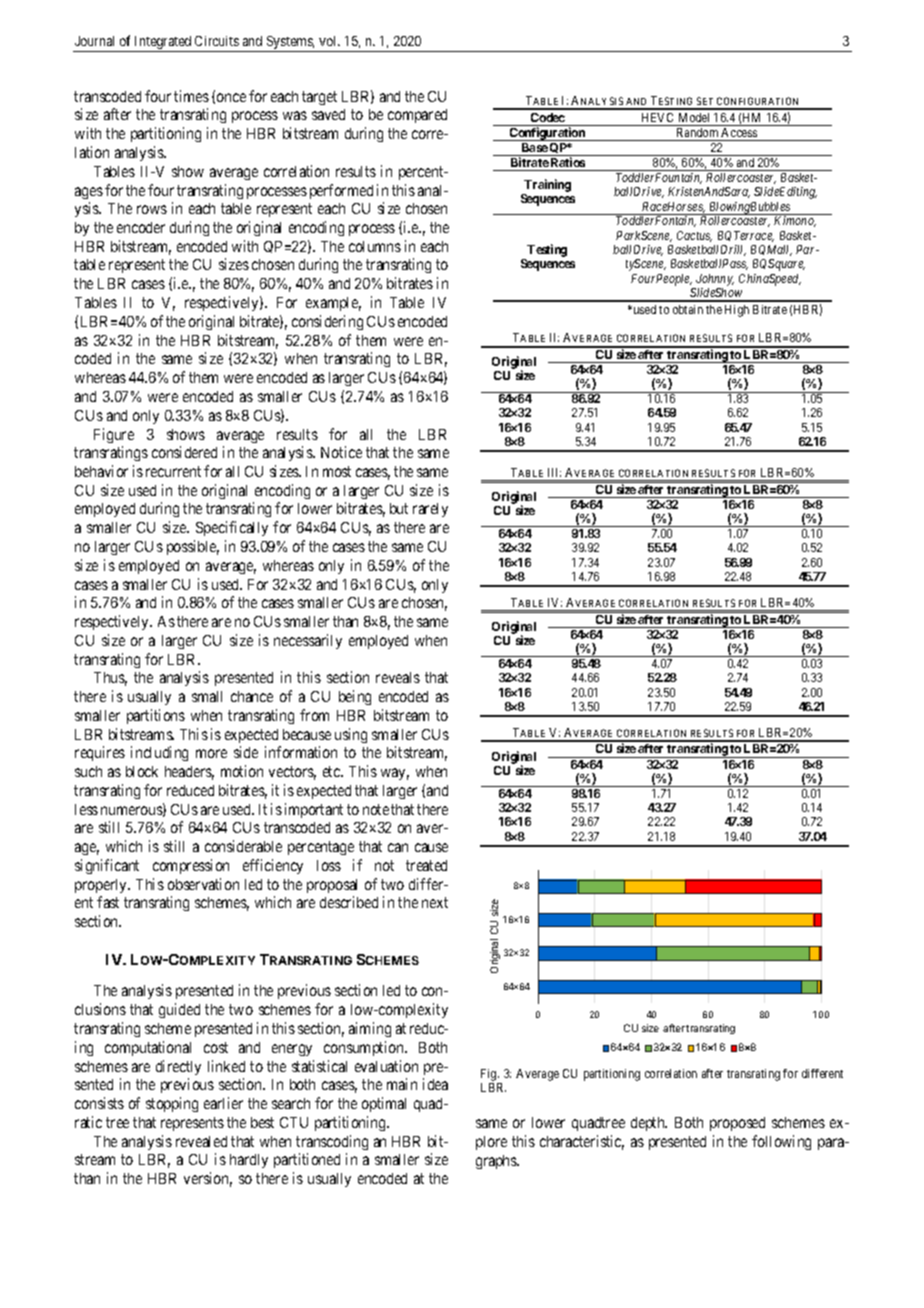 The width and height of the document is (924, 1308). I want to click on rarely, so click(430, 510).
